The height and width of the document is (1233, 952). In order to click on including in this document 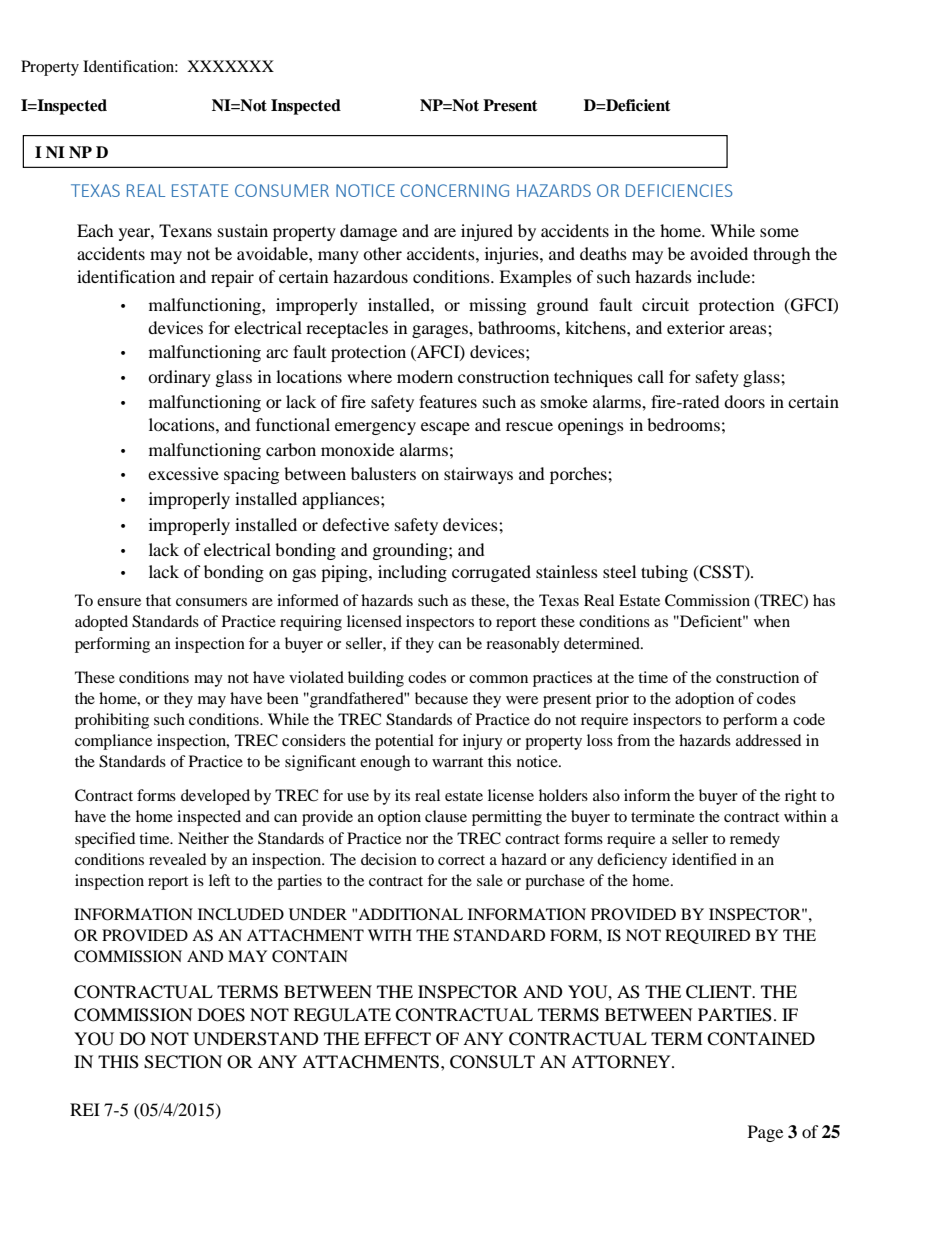, I will do `click(412, 573)`.
